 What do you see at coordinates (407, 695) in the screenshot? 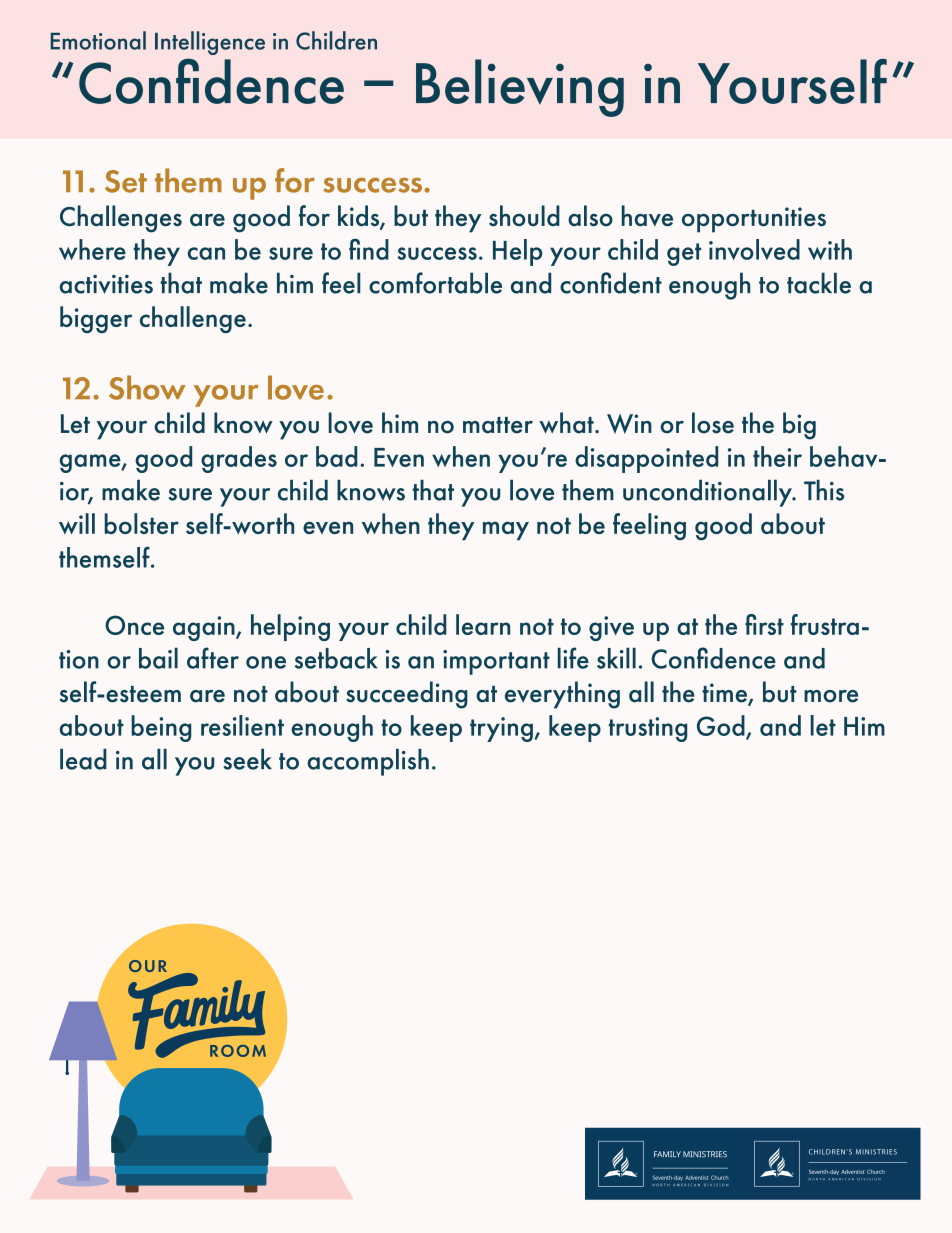
I see `succeeding` at bounding box center [407, 695].
